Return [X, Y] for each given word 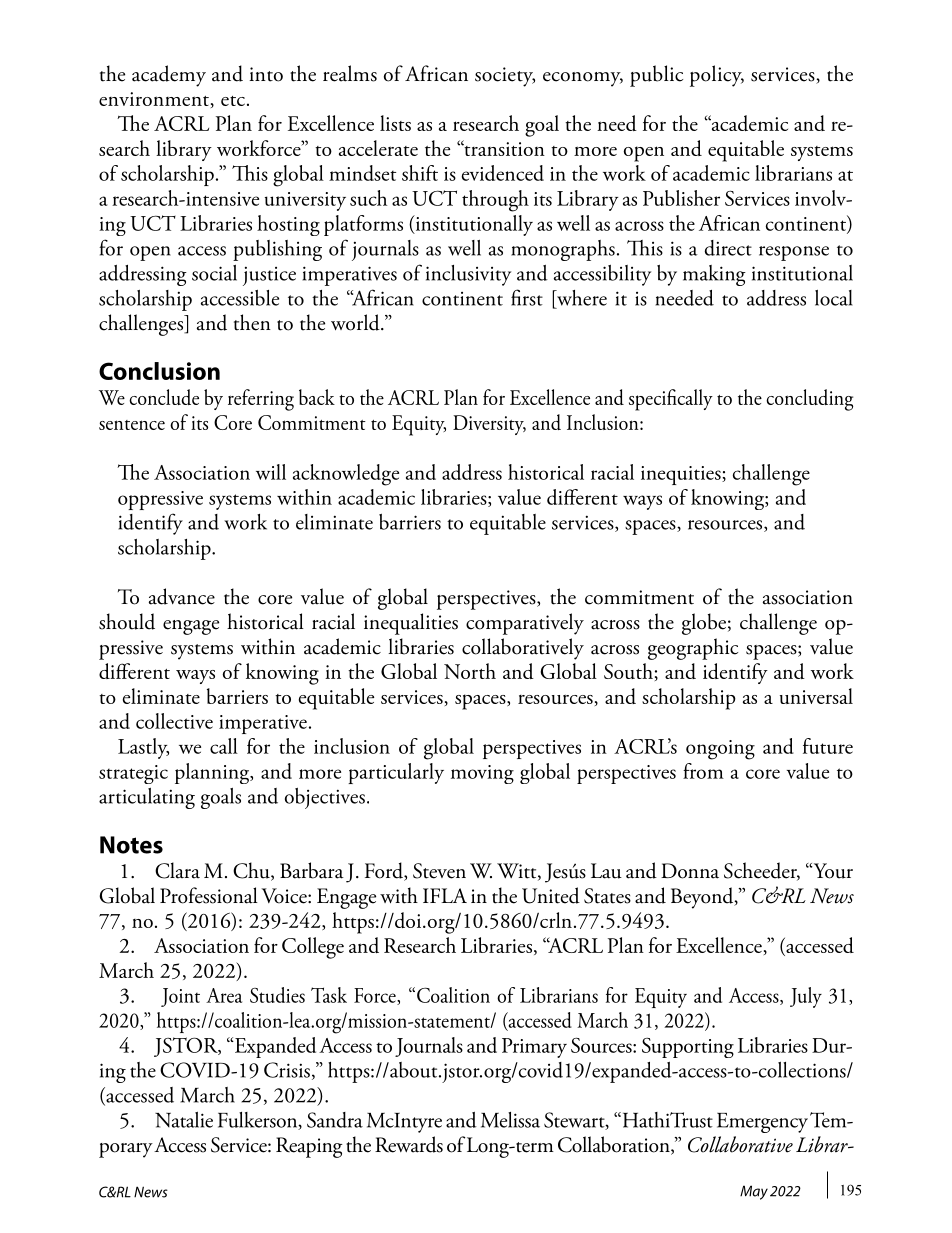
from [703, 771]
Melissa [510, 1120]
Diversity [489, 425]
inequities [682, 475]
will [271, 472]
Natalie [184, 1120]
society [505, 77]
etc [233, 101]
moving [482, 774]
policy [717, 76]
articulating [147, 798]
